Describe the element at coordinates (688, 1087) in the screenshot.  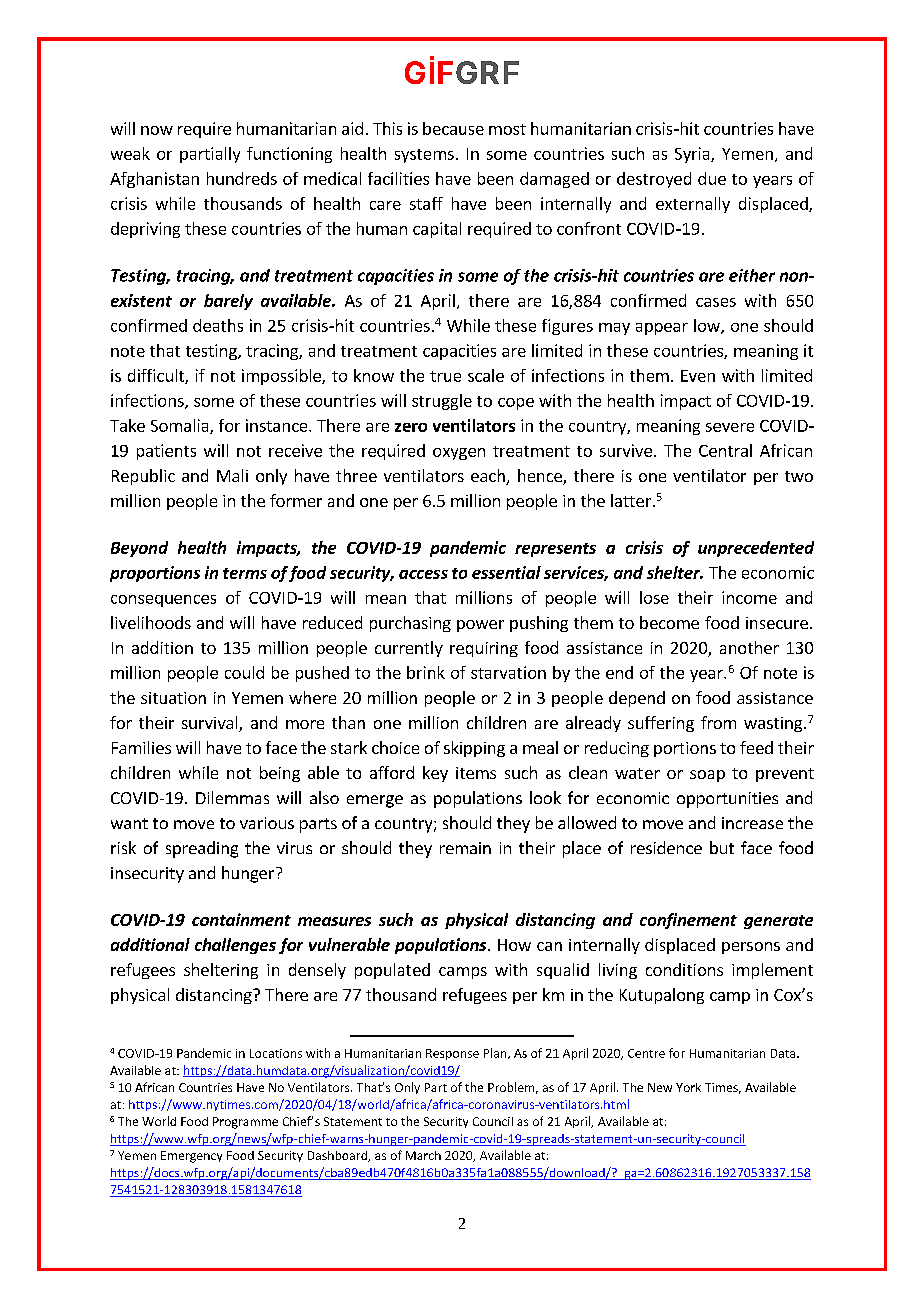
I see `York` at that location.
